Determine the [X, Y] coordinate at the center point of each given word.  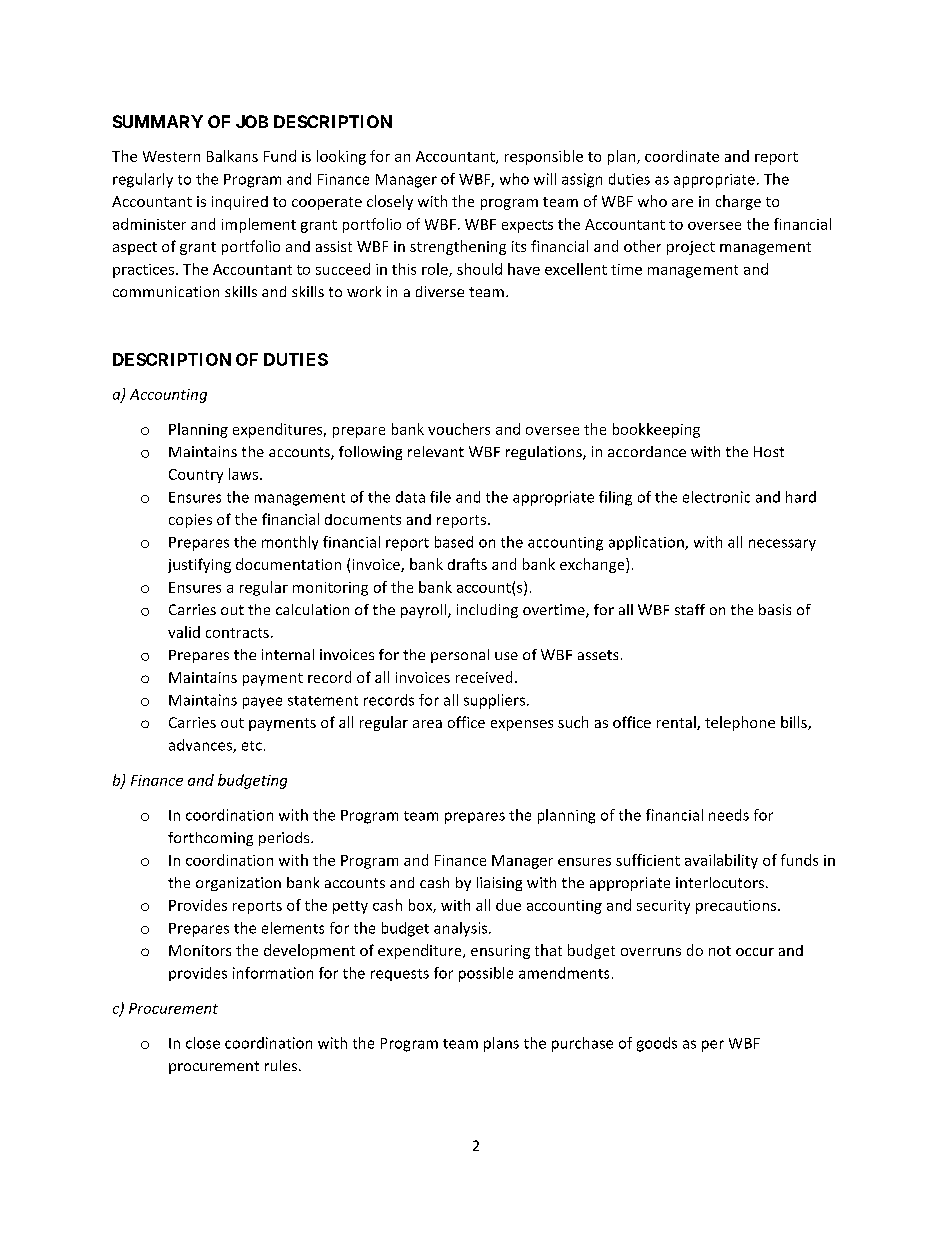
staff [690, 609]
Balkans [232, 156]
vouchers [459, 429]
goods [657, 1044]
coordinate [682, 156]
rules [281, 1065]
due [508, 905]
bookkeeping [656, 430]
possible [486, 974]
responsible [544, 157]
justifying [199, 565]
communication [166, 291]
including [487, 611]
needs [729, 815]
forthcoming [210, 839]
